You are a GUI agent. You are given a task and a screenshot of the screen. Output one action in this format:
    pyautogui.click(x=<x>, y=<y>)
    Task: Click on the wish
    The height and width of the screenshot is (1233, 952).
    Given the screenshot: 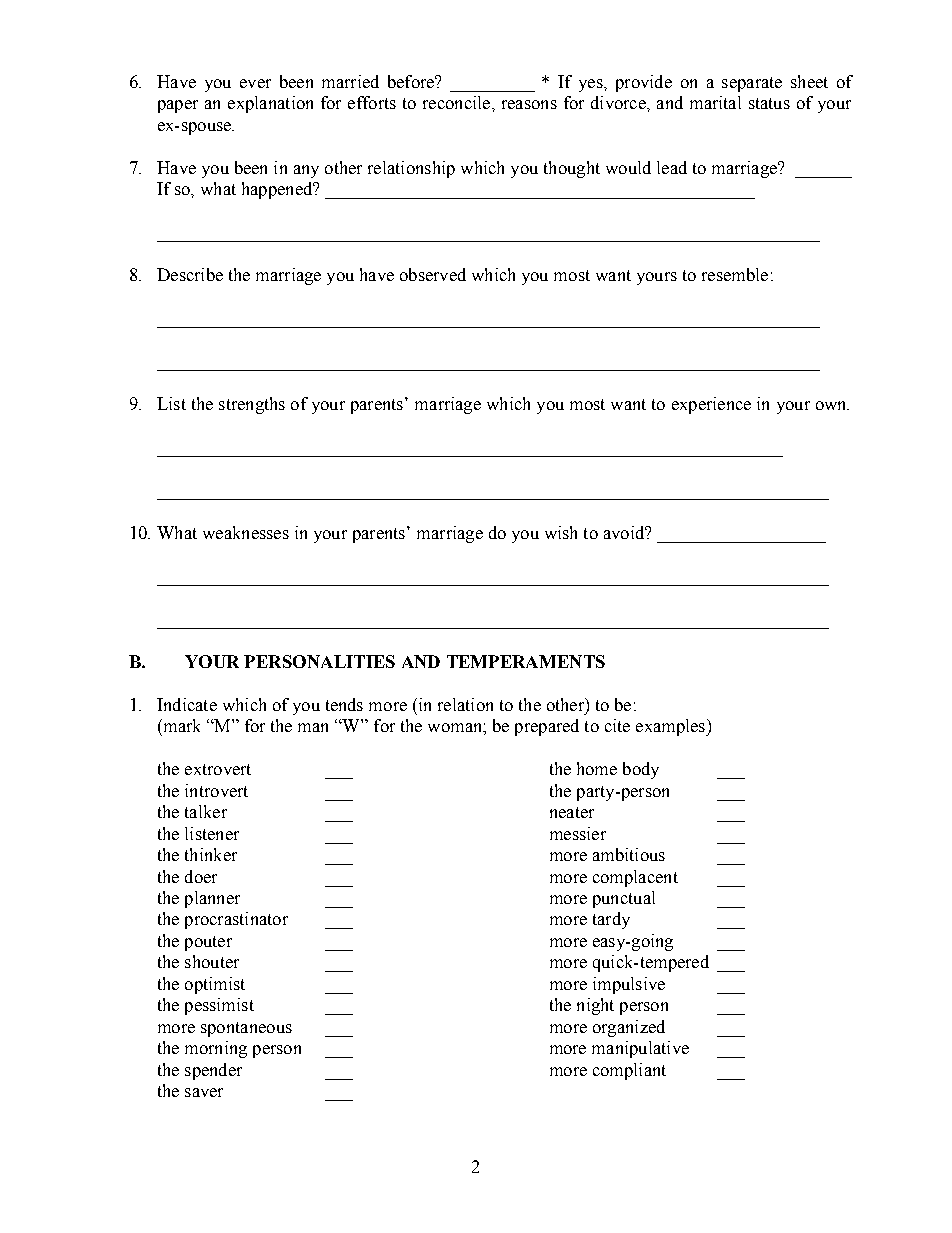 What is the action you would take?
    pyautogui.click(x=561, y=532)
